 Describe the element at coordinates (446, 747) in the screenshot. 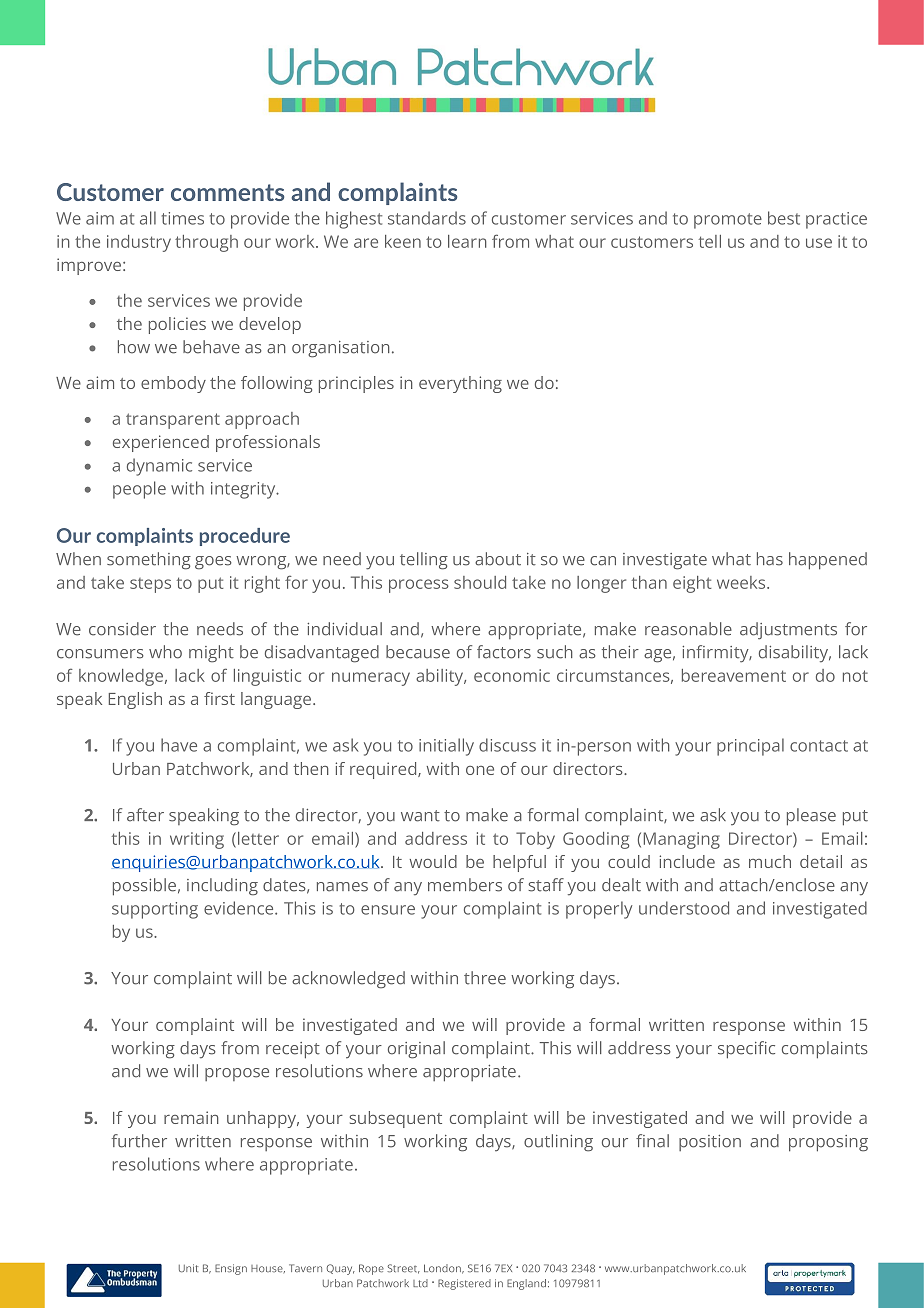

I see `initially` at that location.
